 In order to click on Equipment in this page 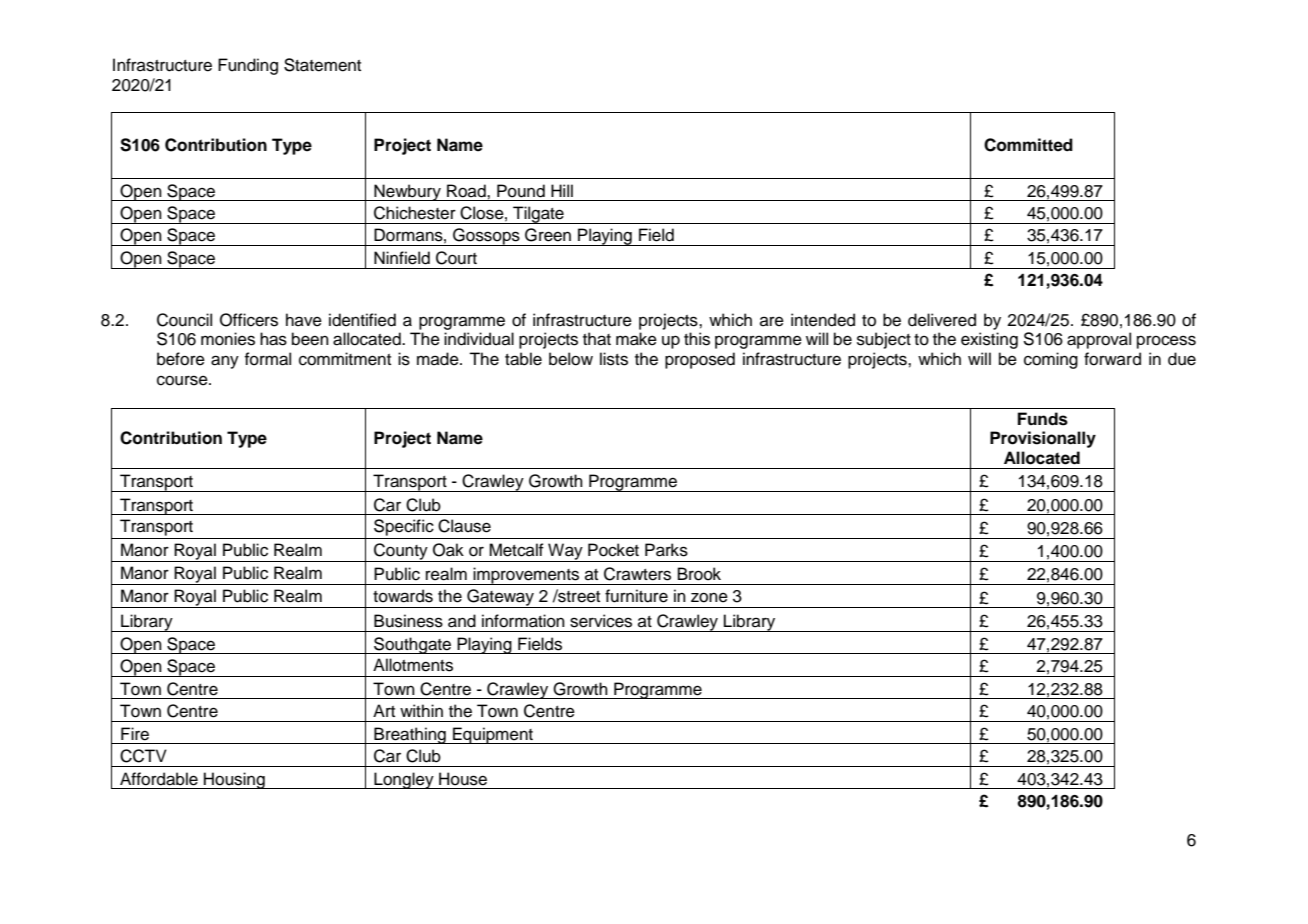, I will do `click(493, 735)`.
